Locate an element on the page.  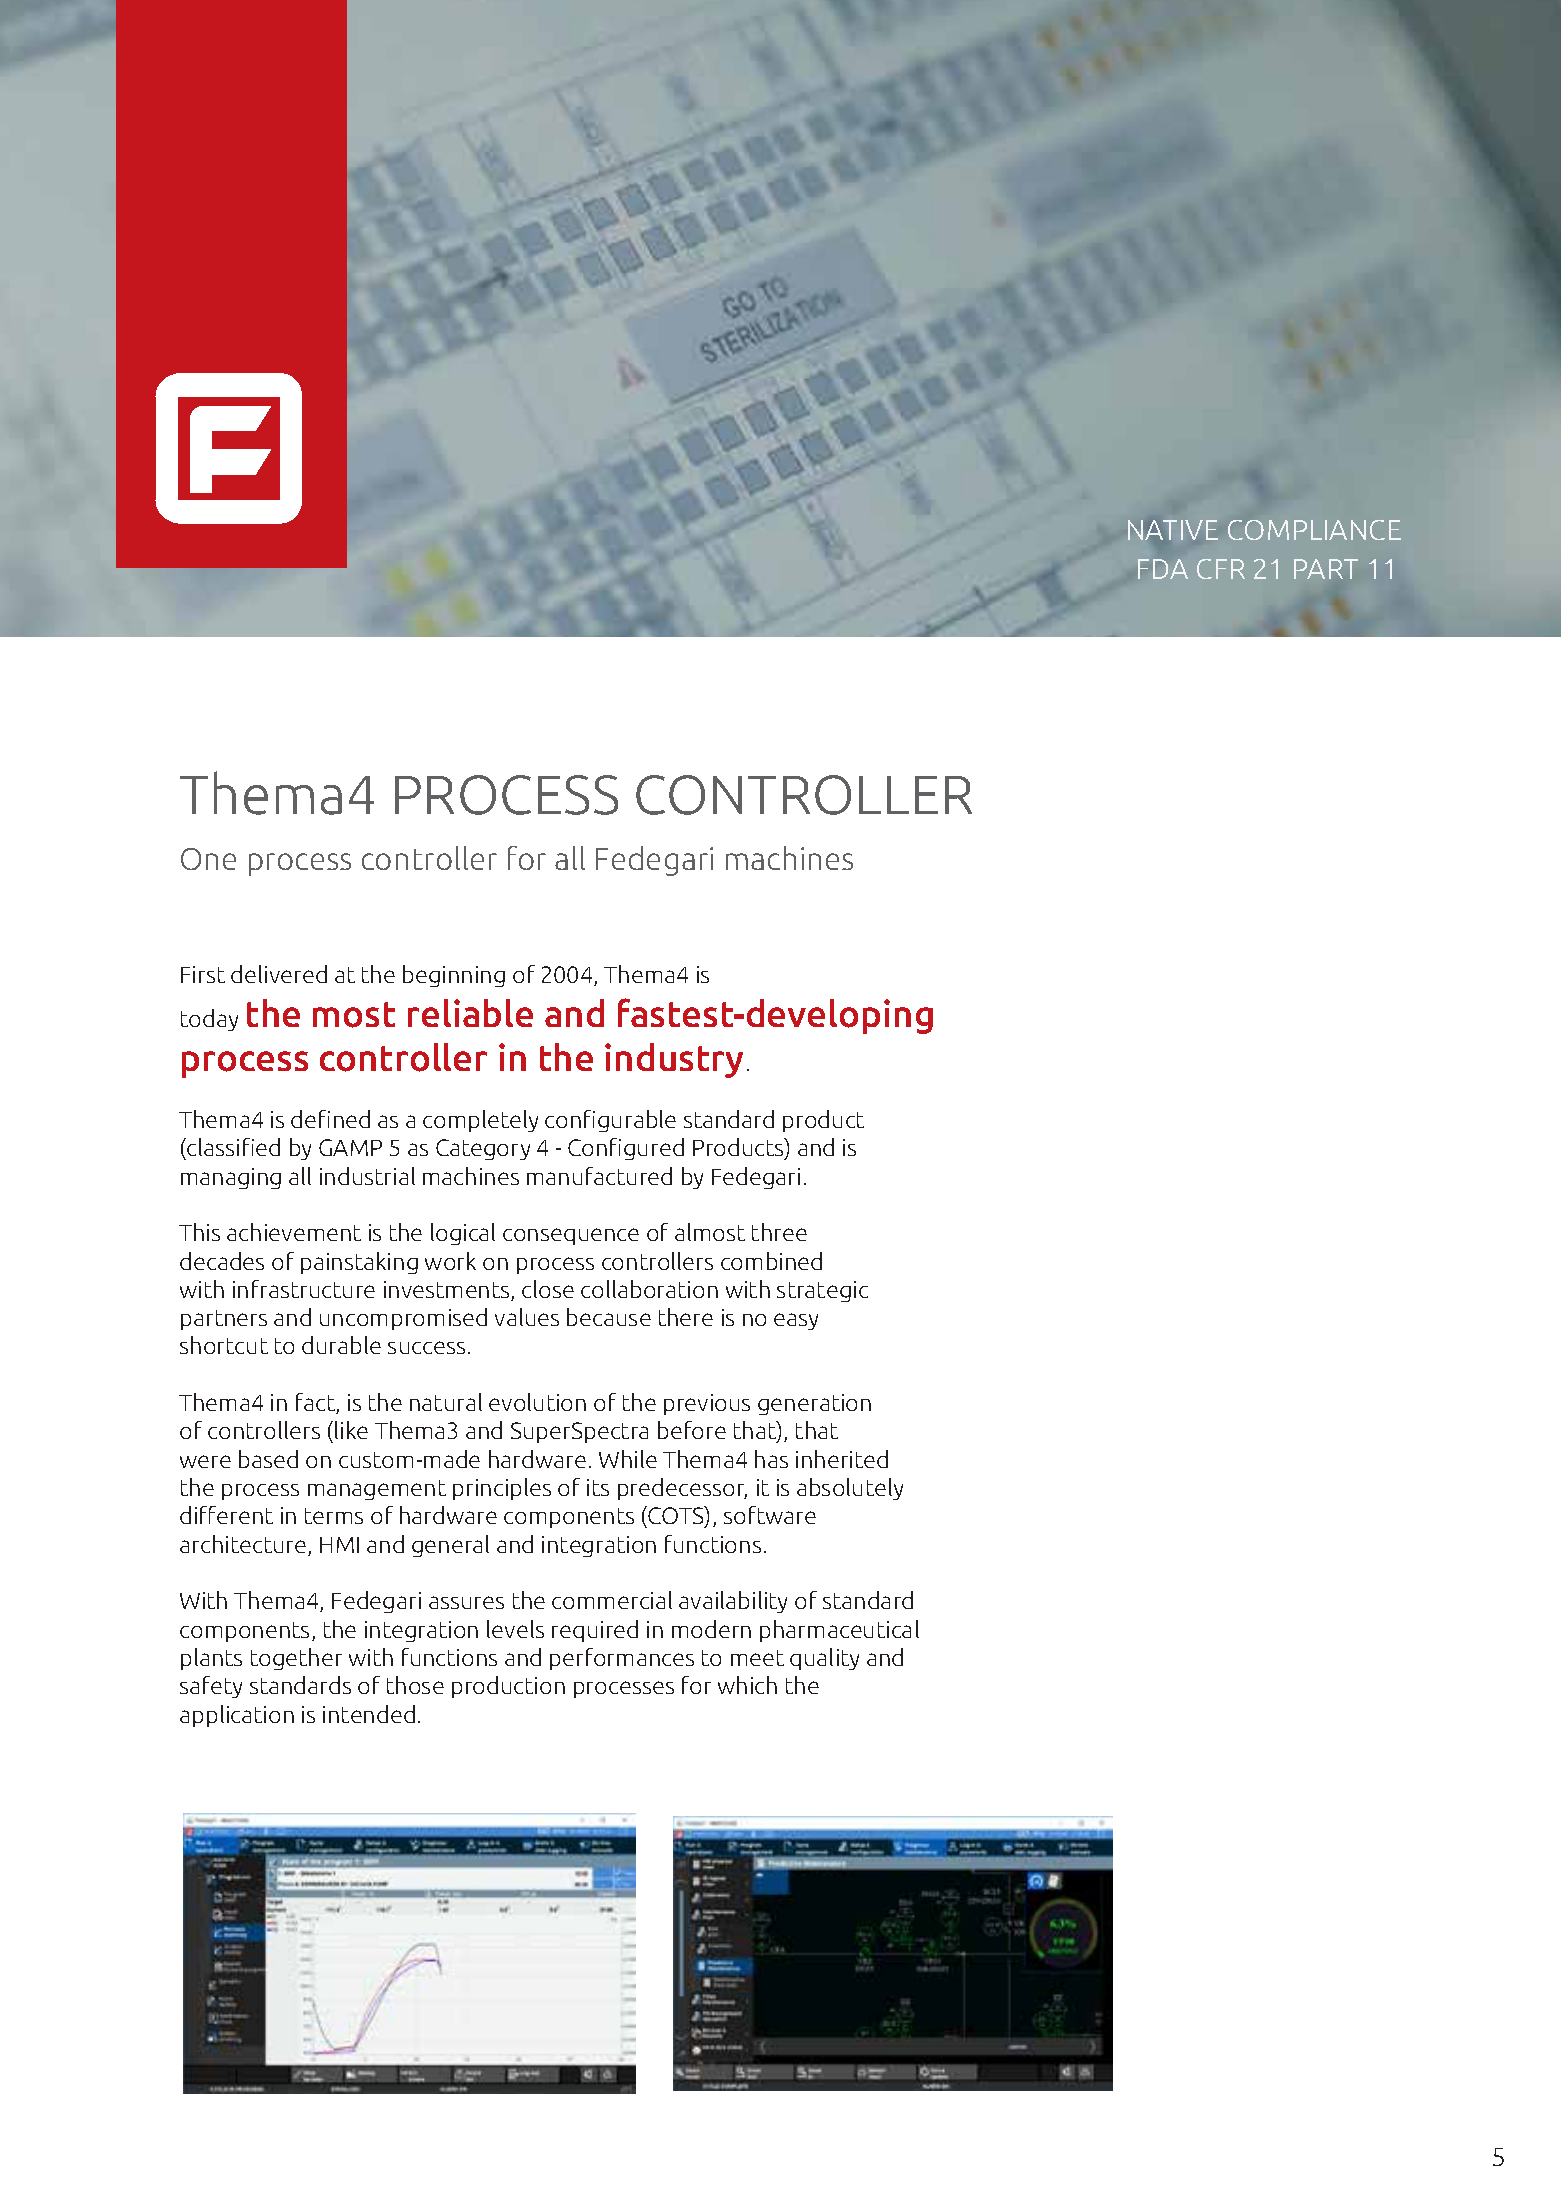
FDA is located at coordinates (1163, 569).
